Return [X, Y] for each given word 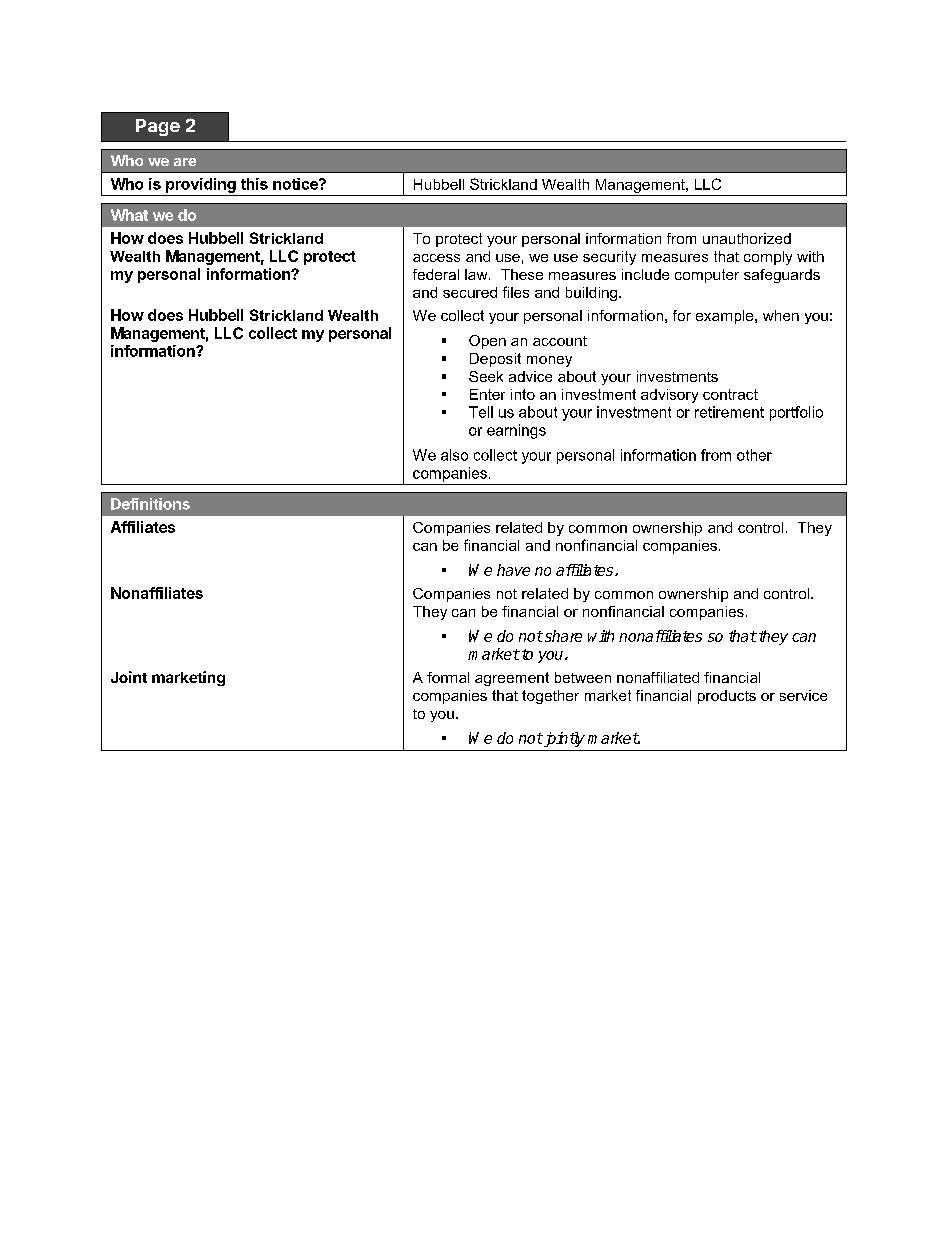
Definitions [150, 504]
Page [158, 127]
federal [436, 274]
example [726, 317]
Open [487, 342]
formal [448, 677]
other [754, 455]
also [454, 455]
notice [296, 184]
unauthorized [747, 238]
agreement [512, 679]
